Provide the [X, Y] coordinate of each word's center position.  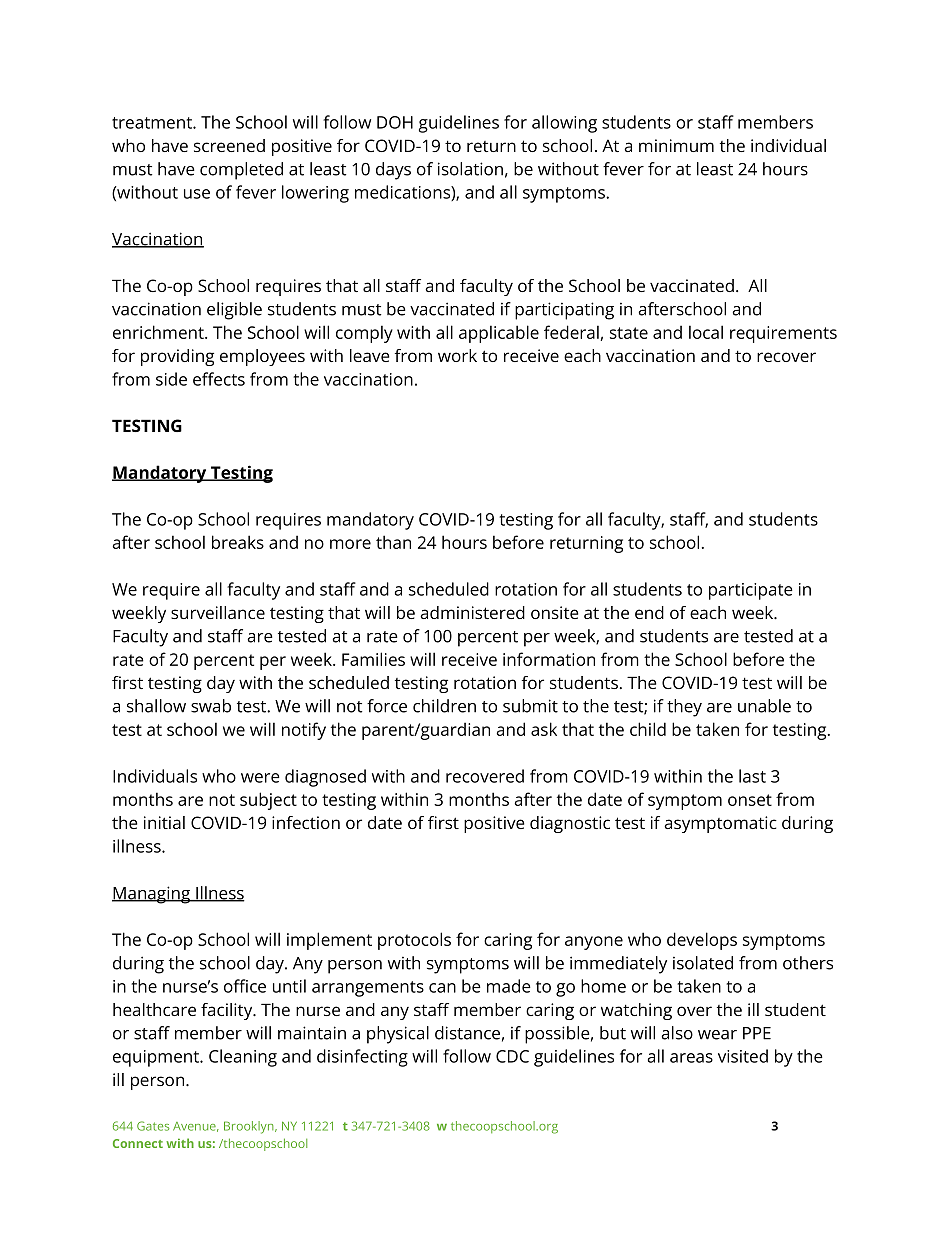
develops [702, 941]
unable [764, 706]
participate [751, 591]
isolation [470, 169]
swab [211, 706]
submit [530, 706]
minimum [676, 145]
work [457, 355]
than [393, 542]
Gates [153, 1126]
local [706, 332]
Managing [152, 895]
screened [229, 145]
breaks [238, 542]
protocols [414, 941]
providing [177, 357]
